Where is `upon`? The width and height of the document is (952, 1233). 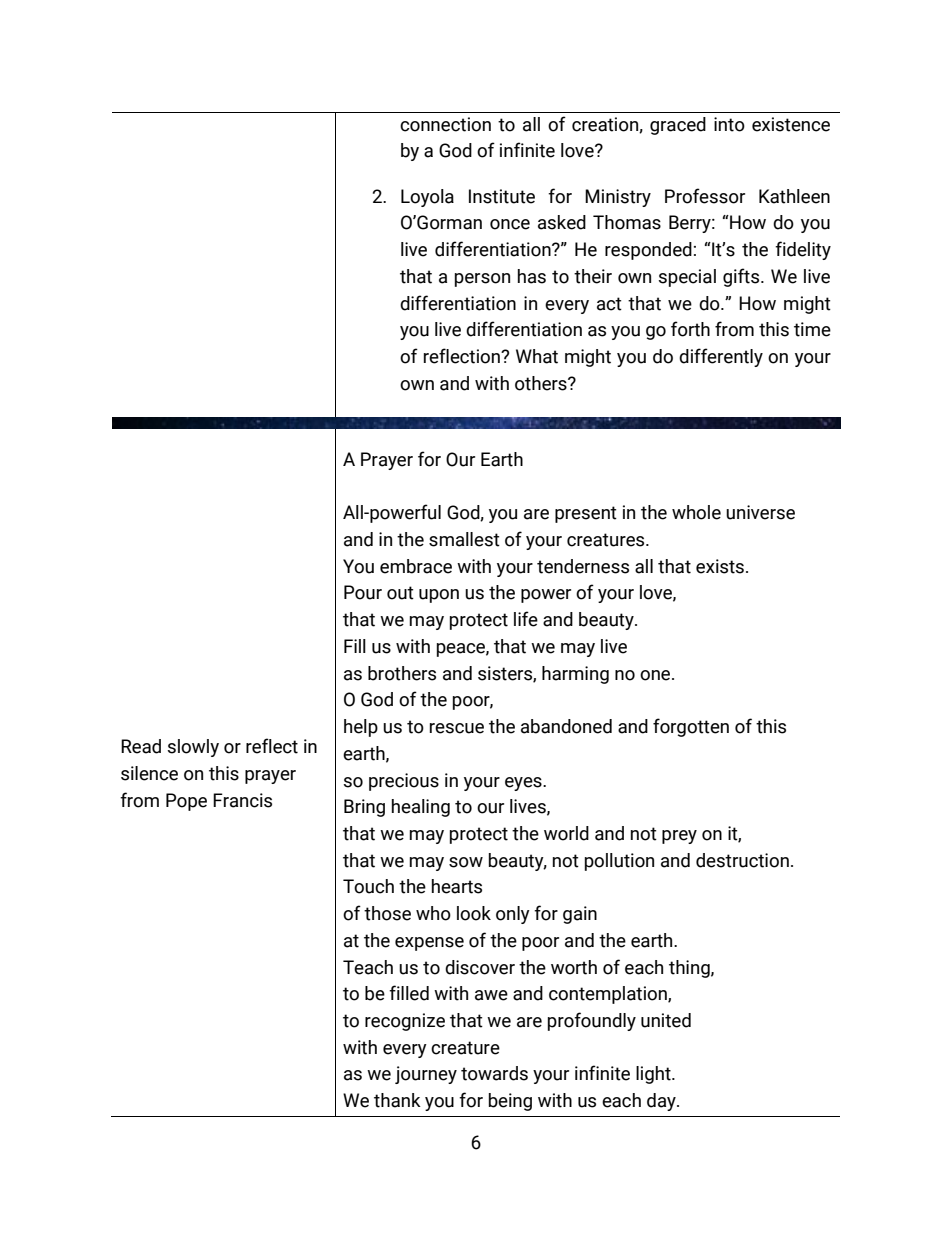
upon is located at coordinates (439, 596).
